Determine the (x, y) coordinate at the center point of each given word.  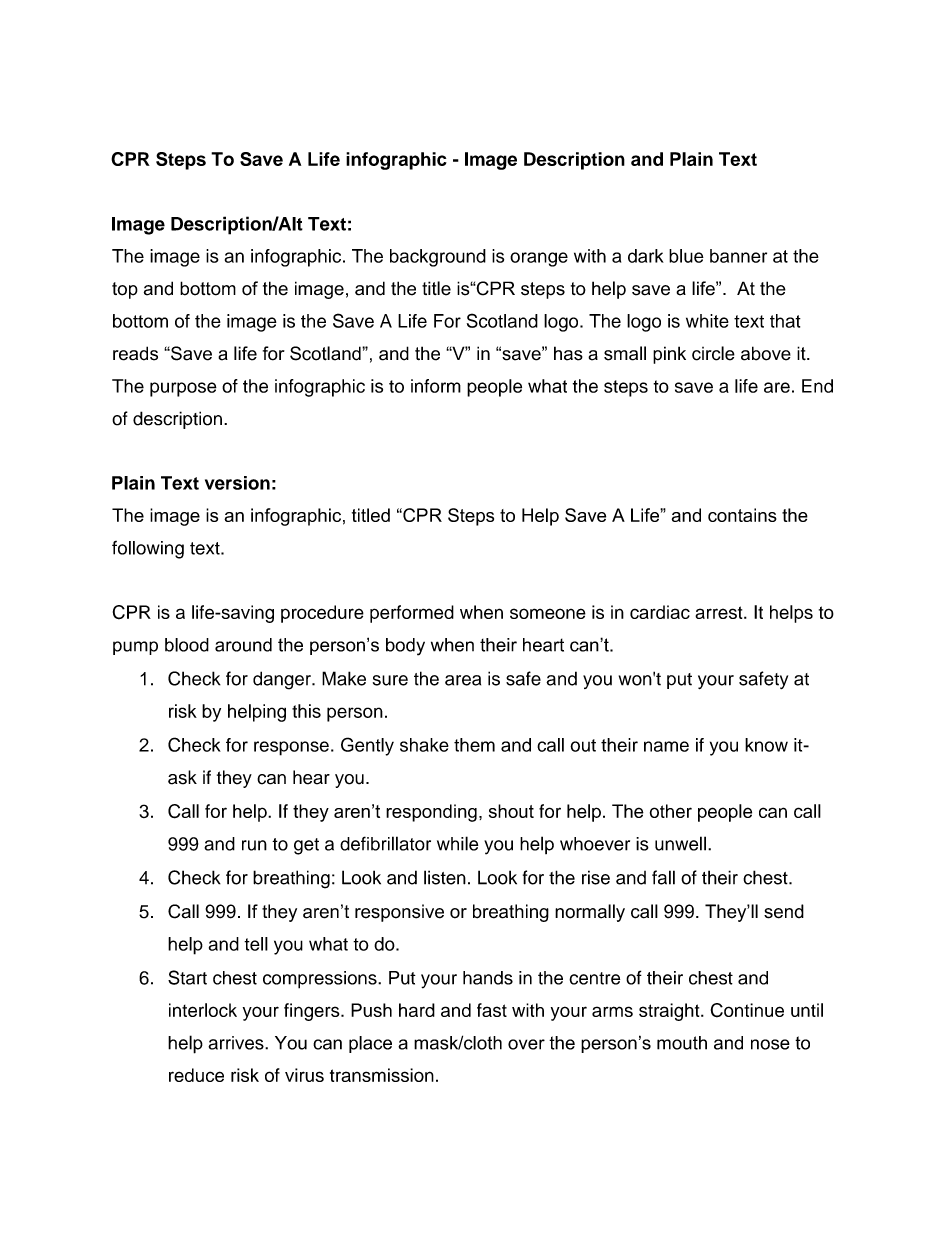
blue (686, 256)
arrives (237, 1043)
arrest (720, 612)
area (463, 680)
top (125, 290)
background (438, 258)
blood (187, 645)
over (526, 1044)
